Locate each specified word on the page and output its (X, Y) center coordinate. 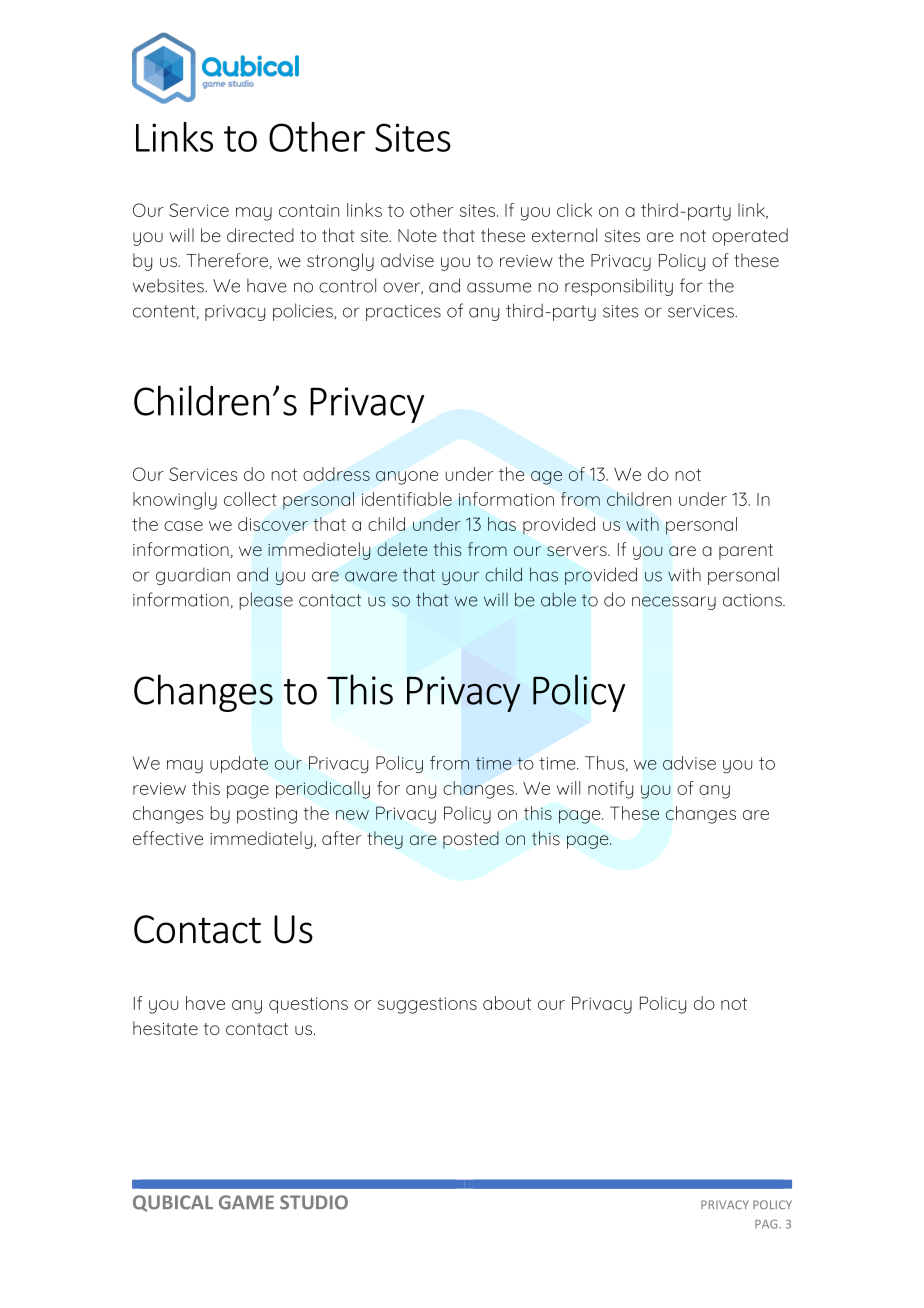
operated (750, 237)
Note (417, 235)
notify (610, 790)
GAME (246, 1202)
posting (267, 815)
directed (260, 235)
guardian (193, 576)
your (460, 578)
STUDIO (314, 1202)
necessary (674, 603)
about (507, 1003)
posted (471, 840)
